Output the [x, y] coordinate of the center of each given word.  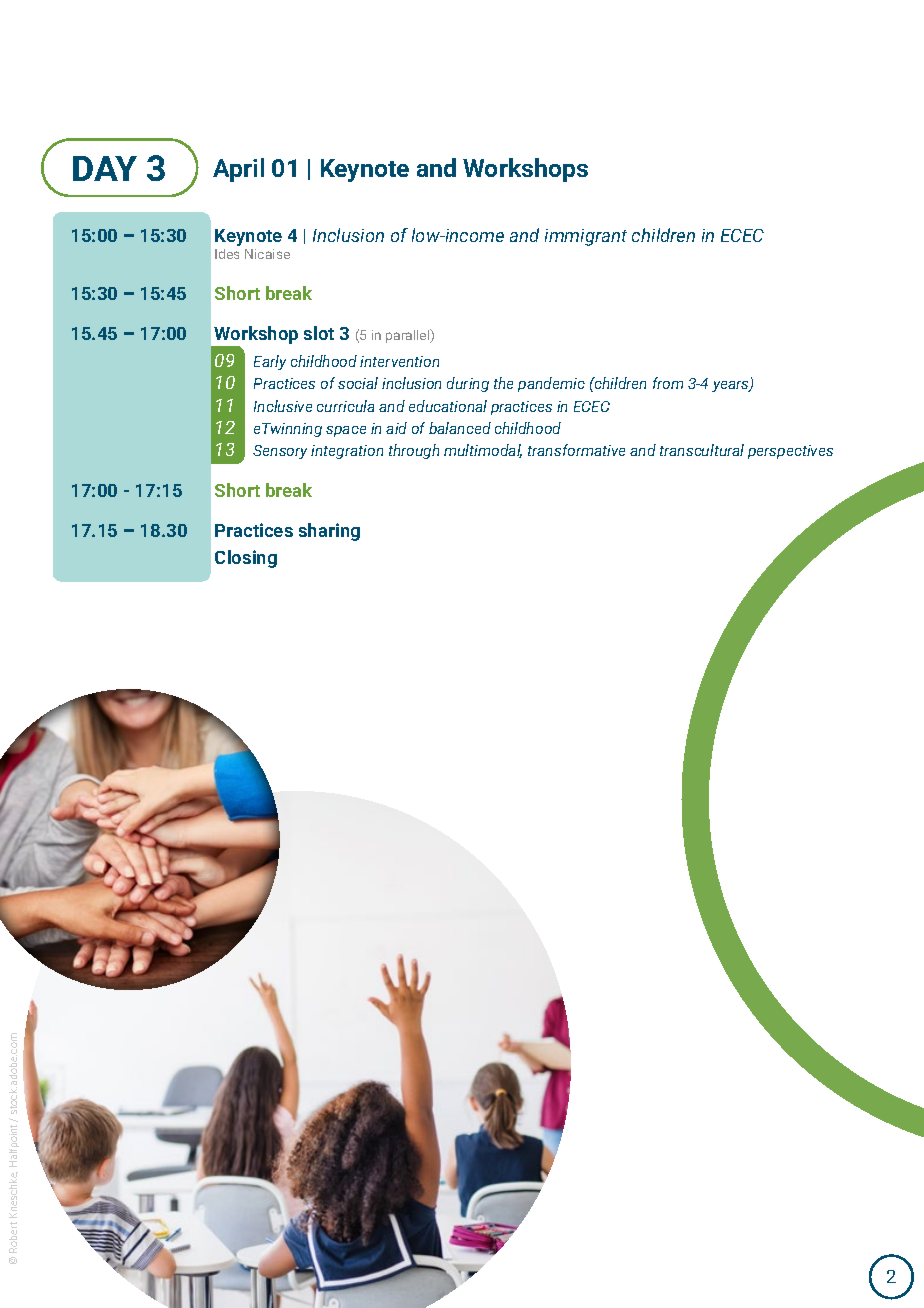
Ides [227, 254]
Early [270, 362]
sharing [329, 532]
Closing [246, 559]
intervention [399, 361]
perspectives [790, 452]
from [668, 383]
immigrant [586, 237]
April [238, 170]
